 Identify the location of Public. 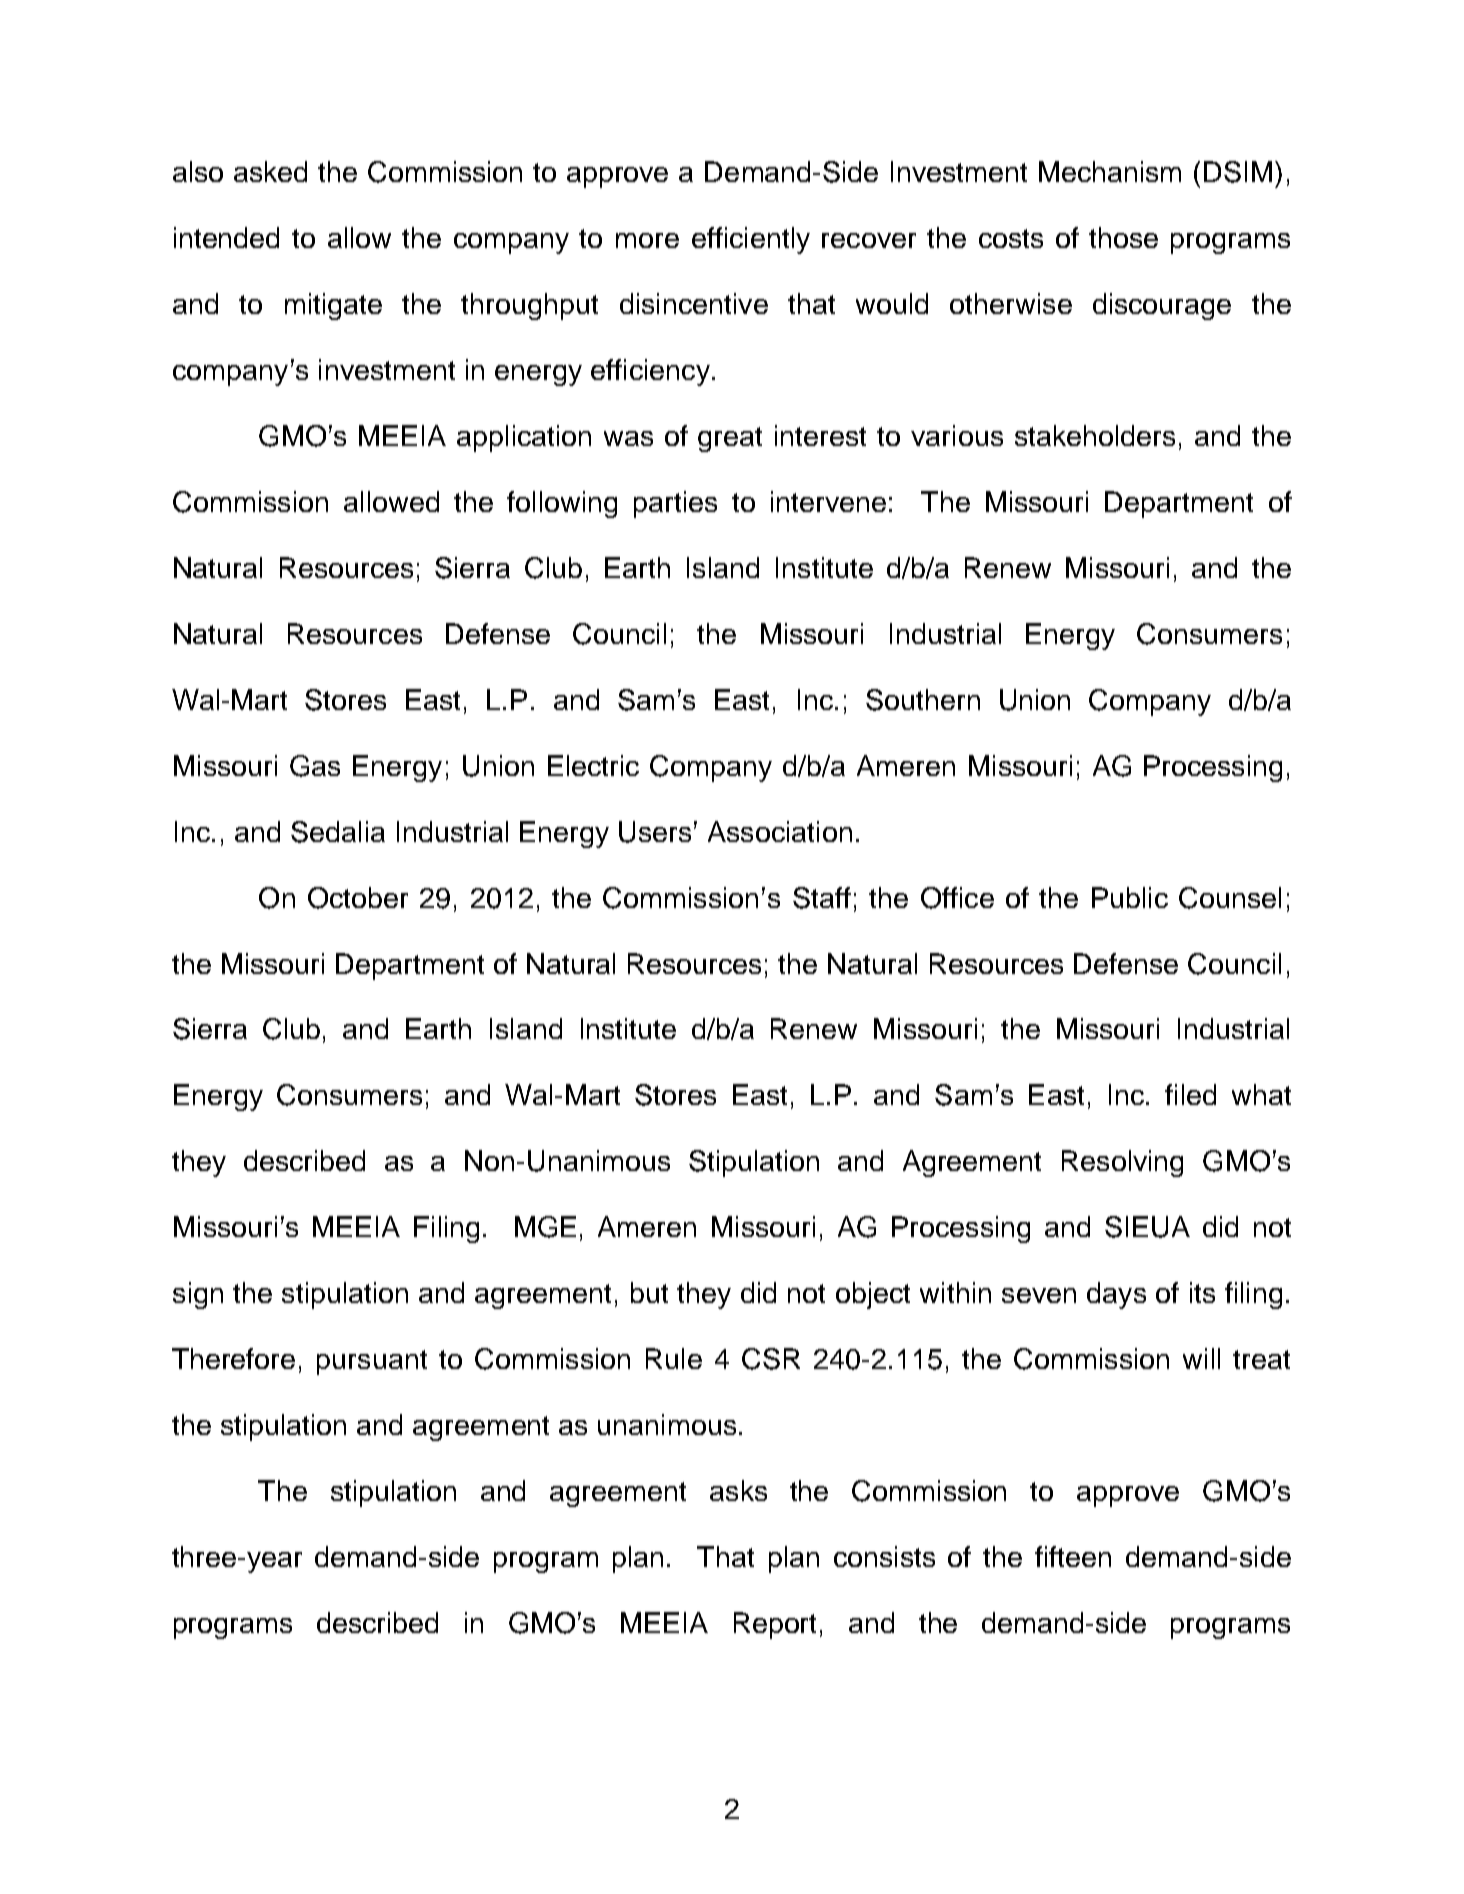
(1130, 897).
